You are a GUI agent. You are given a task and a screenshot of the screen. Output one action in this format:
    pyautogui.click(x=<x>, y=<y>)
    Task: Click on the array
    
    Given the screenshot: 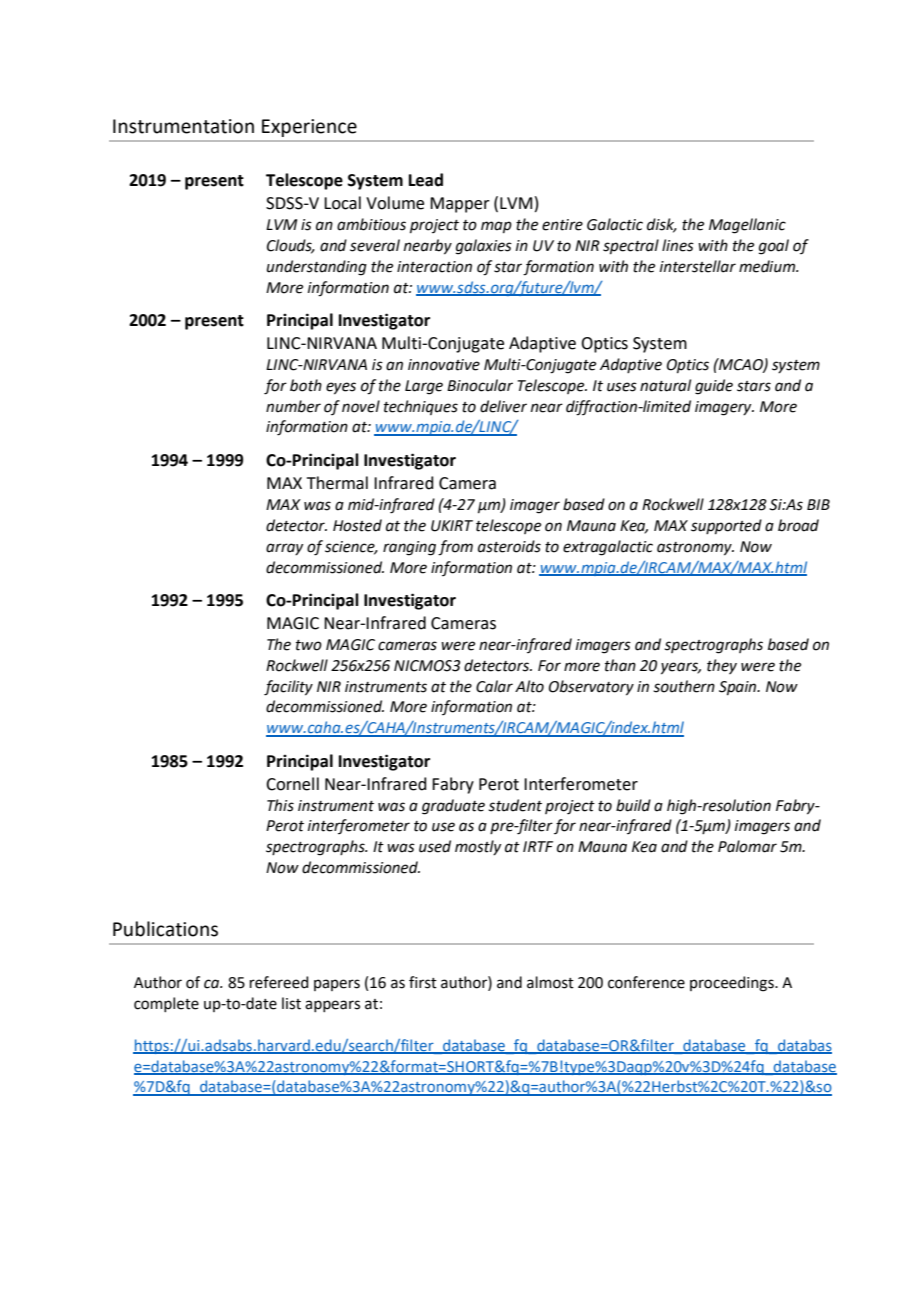 What is the action you would take?
    pyautogui.click(x=284, y=549)
